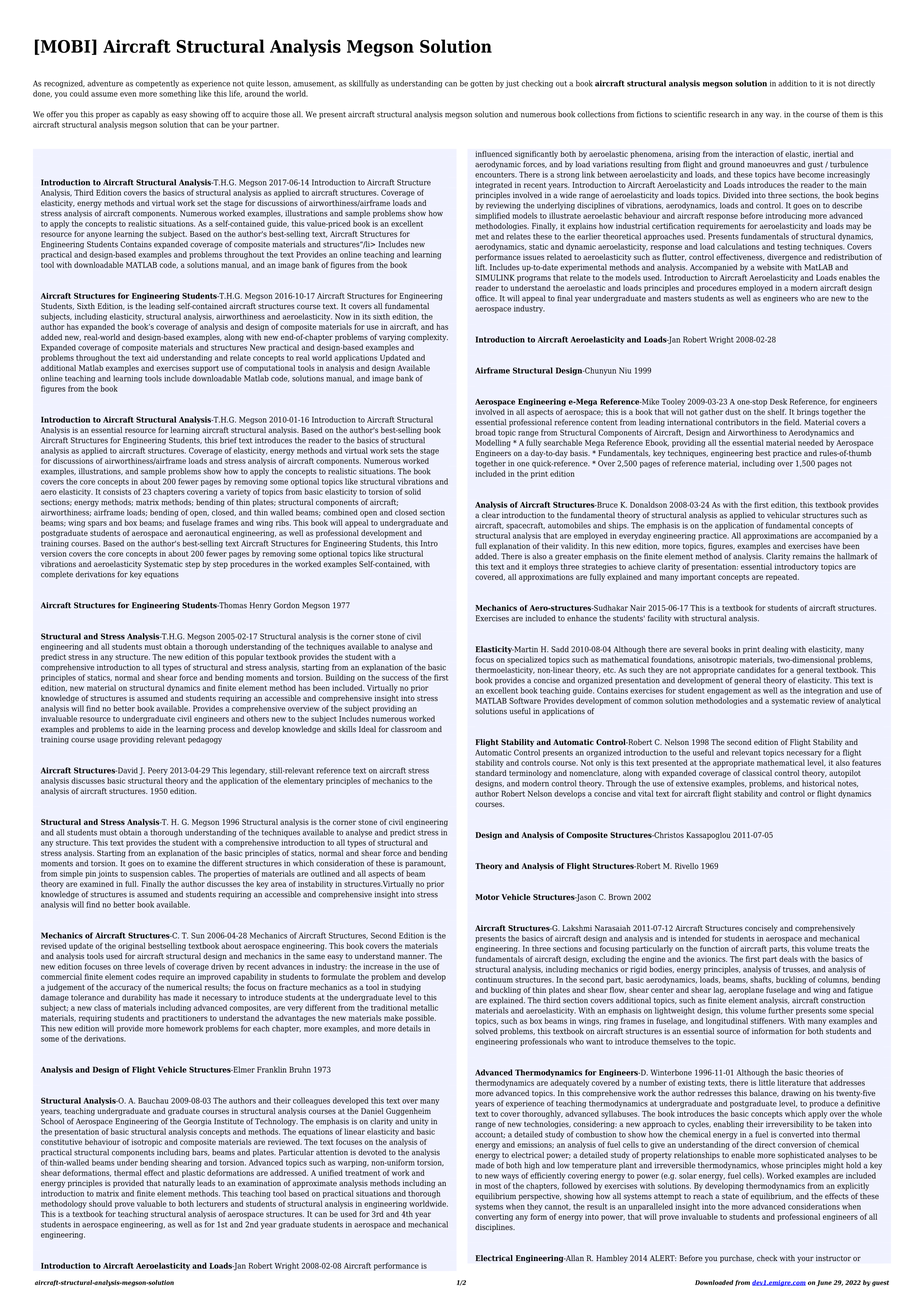  I want to click on capably, so click(145, 115).
